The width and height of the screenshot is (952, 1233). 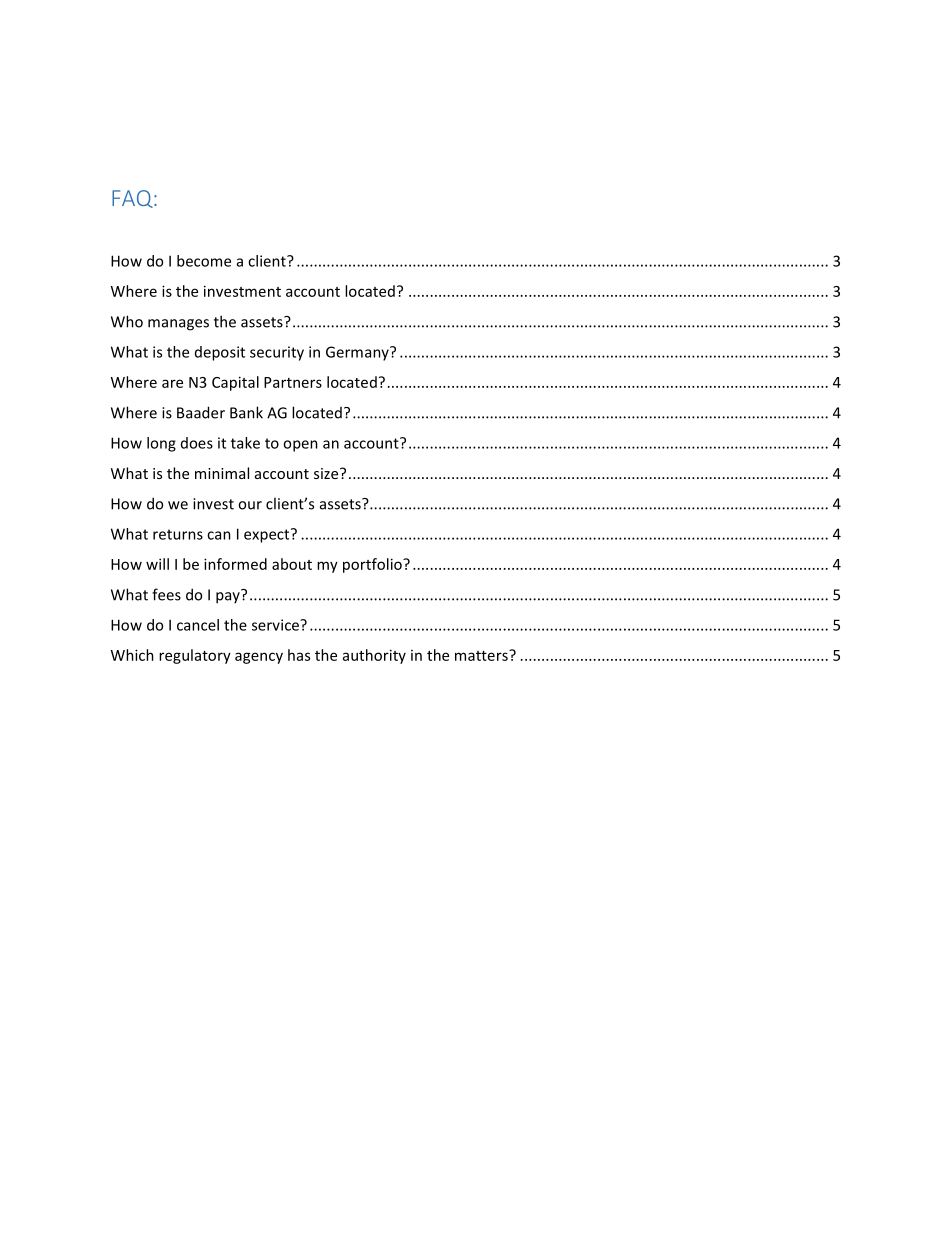 I want to click on Germany, so click(x=358, y=353).
